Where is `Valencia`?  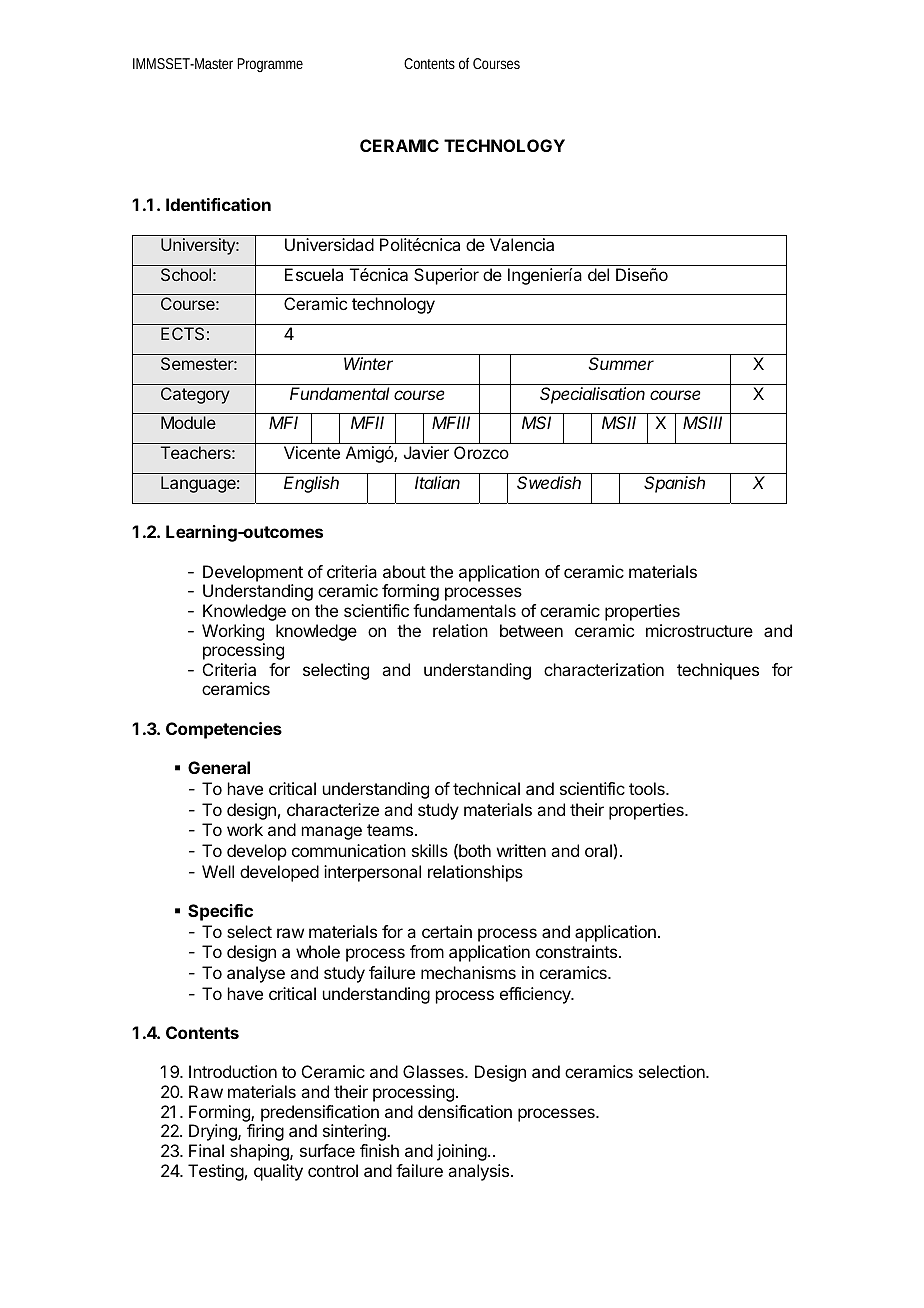 Valencia is located at coordinates (522, 244).
